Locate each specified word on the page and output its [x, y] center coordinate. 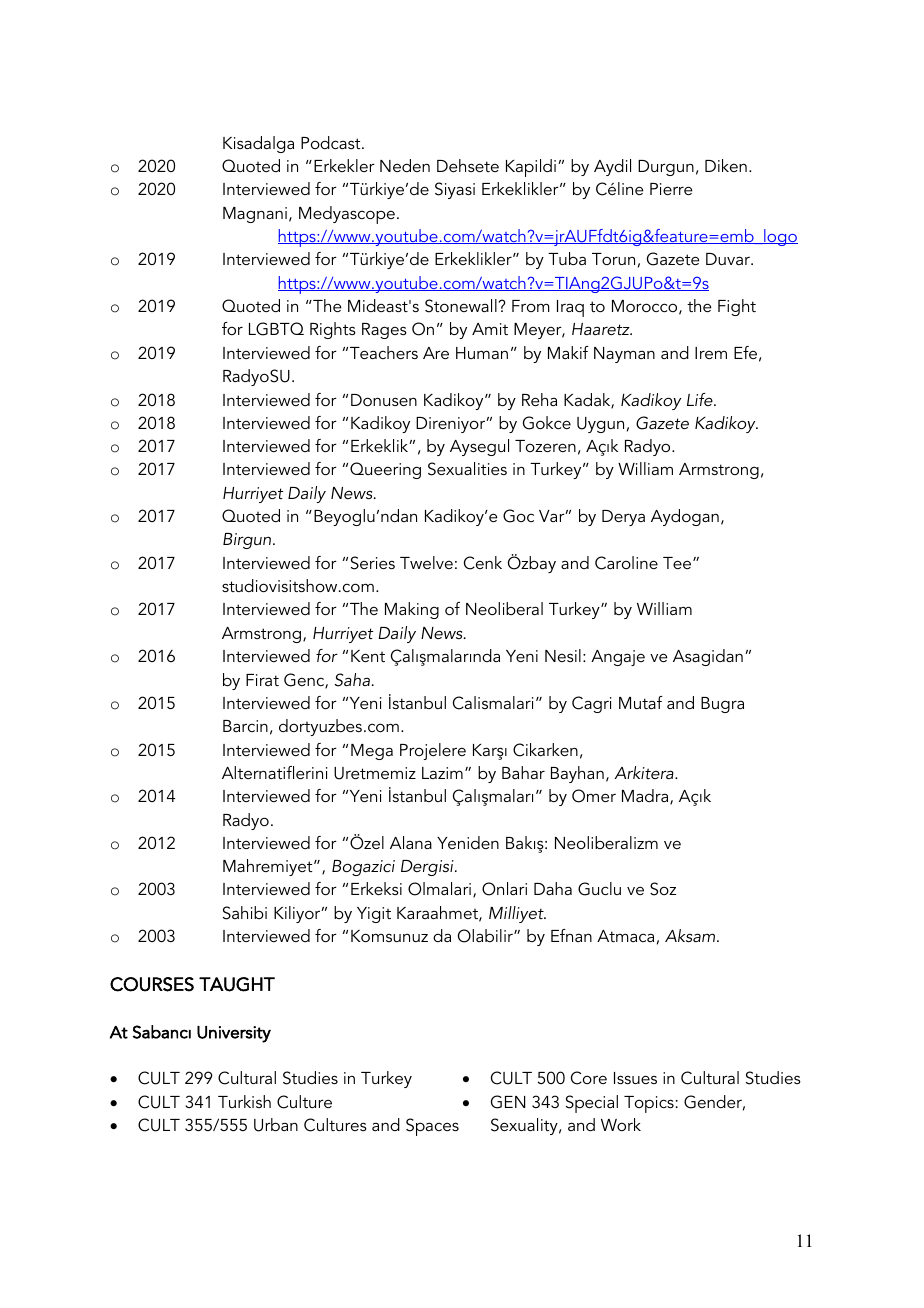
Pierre [671, 189]
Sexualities [467, 469]
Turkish [244, 1101]
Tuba [567, 258]
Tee [678, 563]
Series [373, 563]
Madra [646, 797]
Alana [411, 842]
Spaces [432, 1127]
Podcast [332, 142]
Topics [649, 1104]
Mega [372, 752]
